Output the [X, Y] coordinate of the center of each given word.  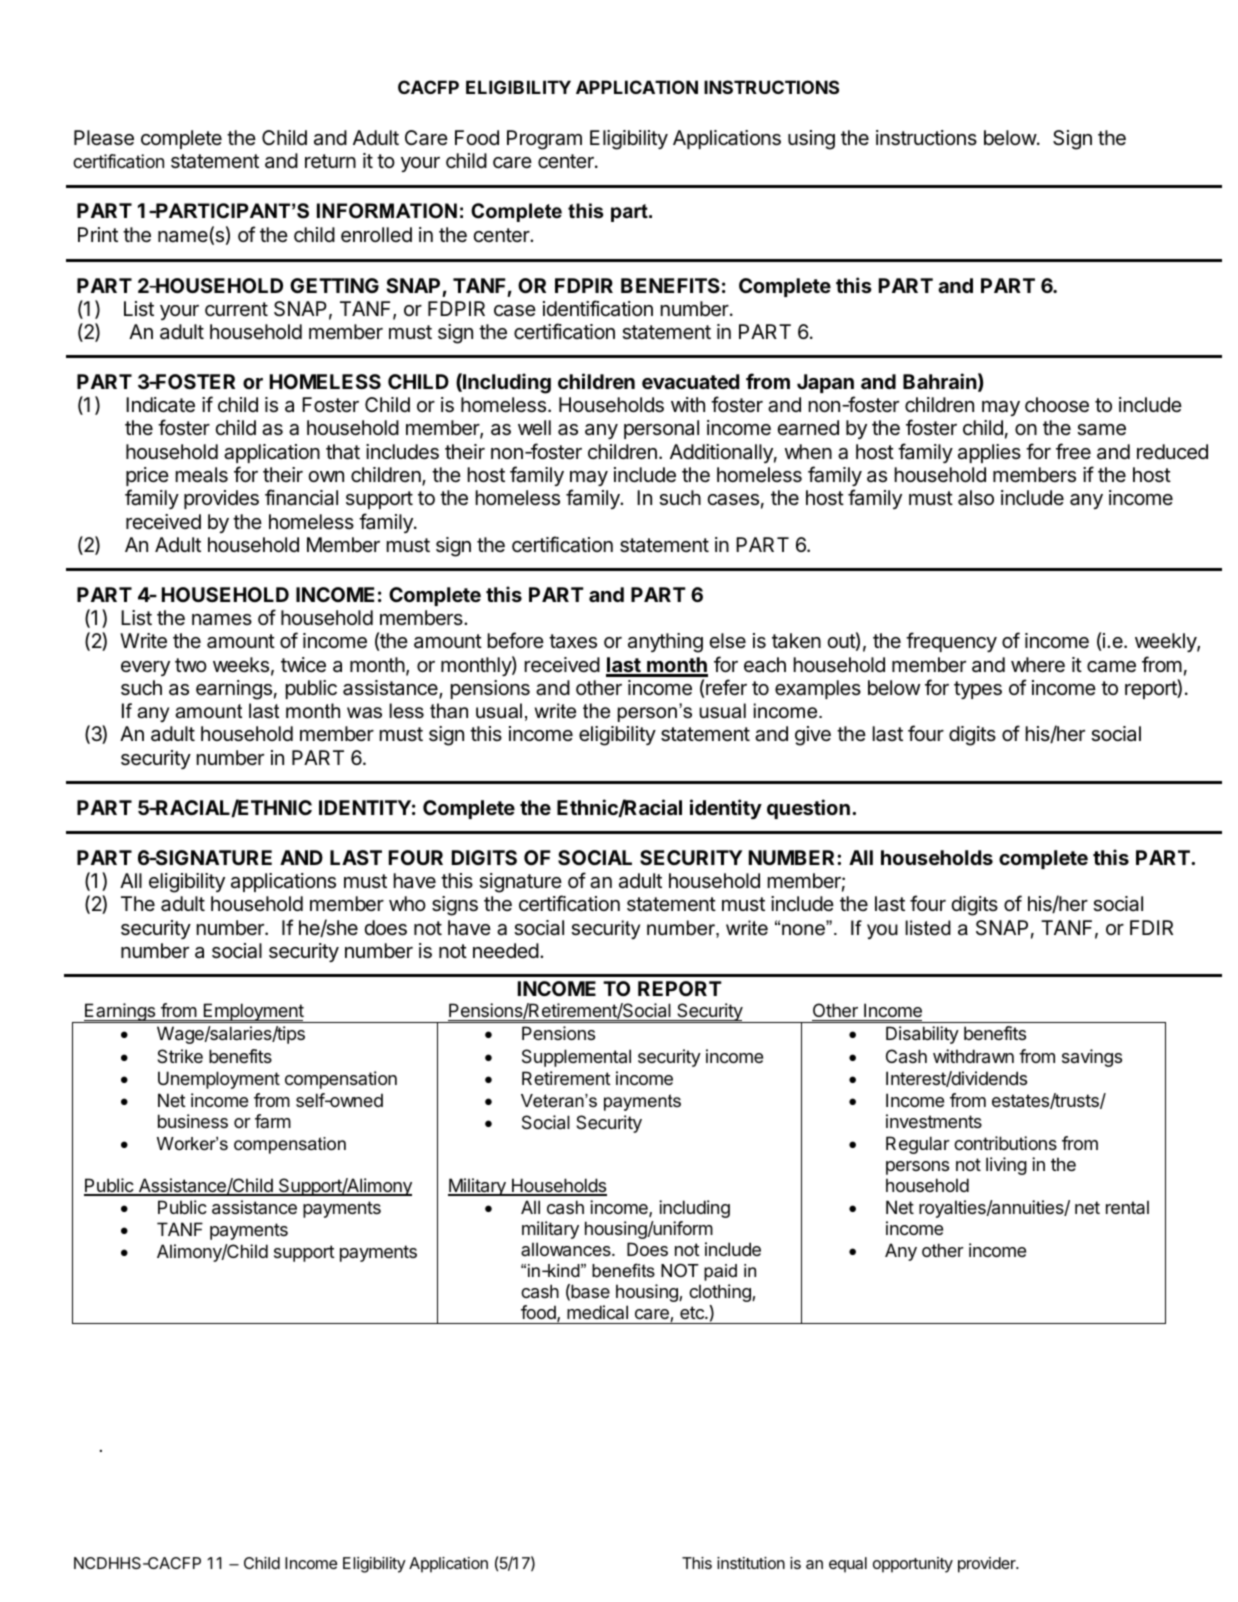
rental [1127, 1207]
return [330, 161]
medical [597, 1312]
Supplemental [576, 1058]
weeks [241, 665]
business [193, 1121]
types [978, 690]
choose [1057, 405]
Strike [180, 1056]
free [1073, 451]
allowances [567, 1249]
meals [202, 475]
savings [1092, 1058]
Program [544, 140]
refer [726, 687]
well [534, 427]
